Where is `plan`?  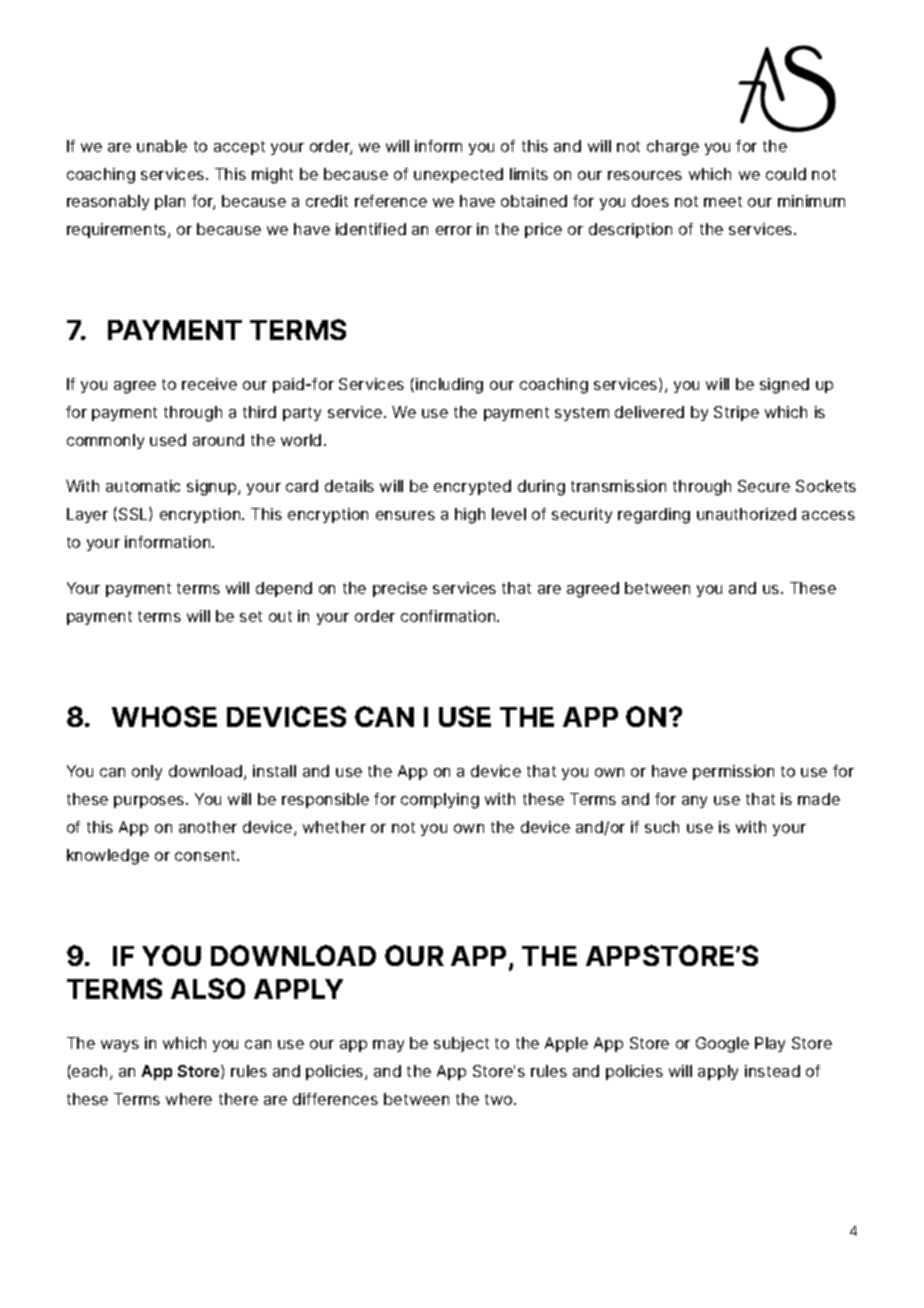 plan is located at coordinates (170, 202).
